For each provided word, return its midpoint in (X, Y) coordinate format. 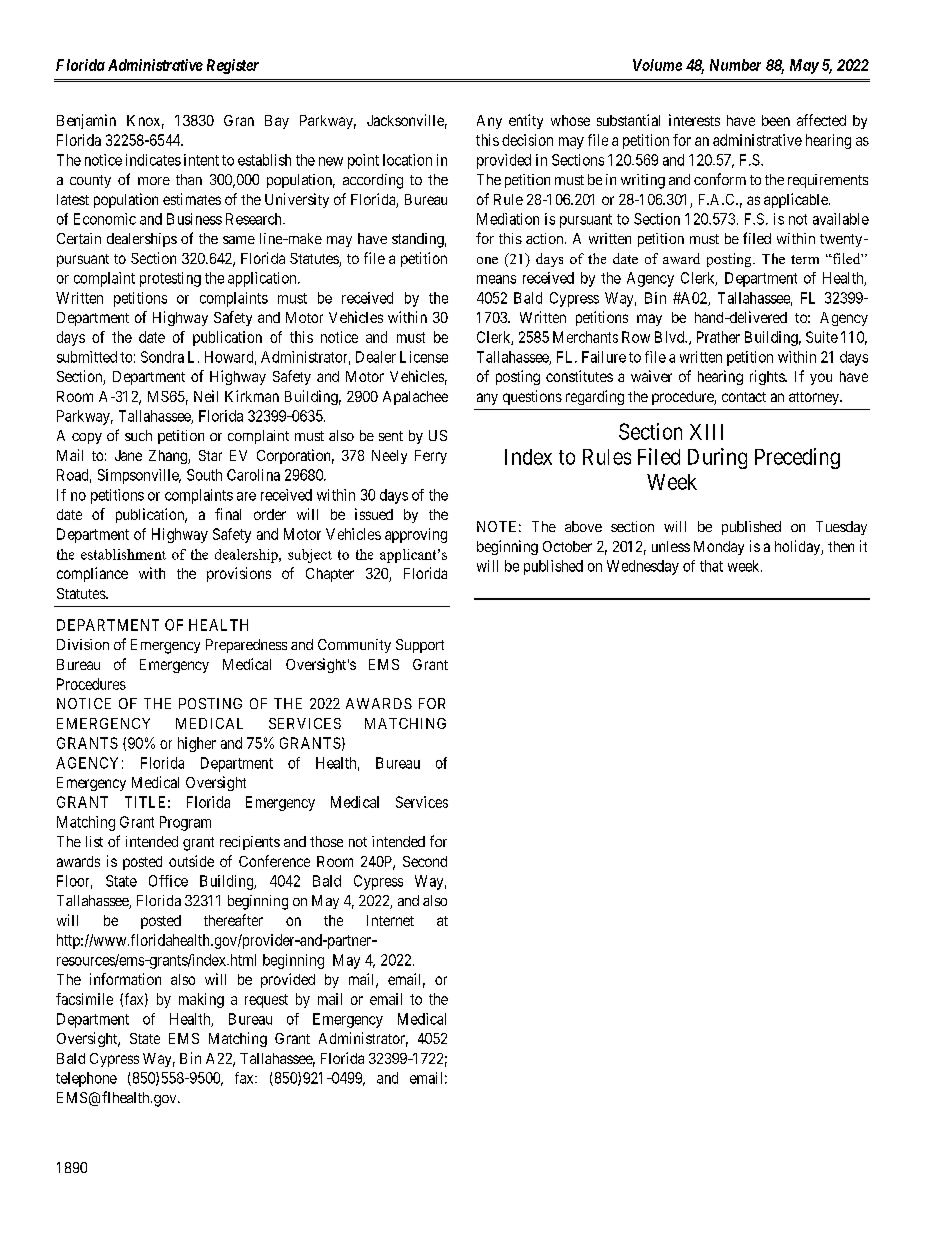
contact (744, 397)
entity (526, 121)
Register (233, 66)
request (266, 1001)
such (138, 435)
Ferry (431, 457)
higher (197, 744)
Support (420, 646)
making (201, 1000)
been (776, 120)
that (711, 566)
